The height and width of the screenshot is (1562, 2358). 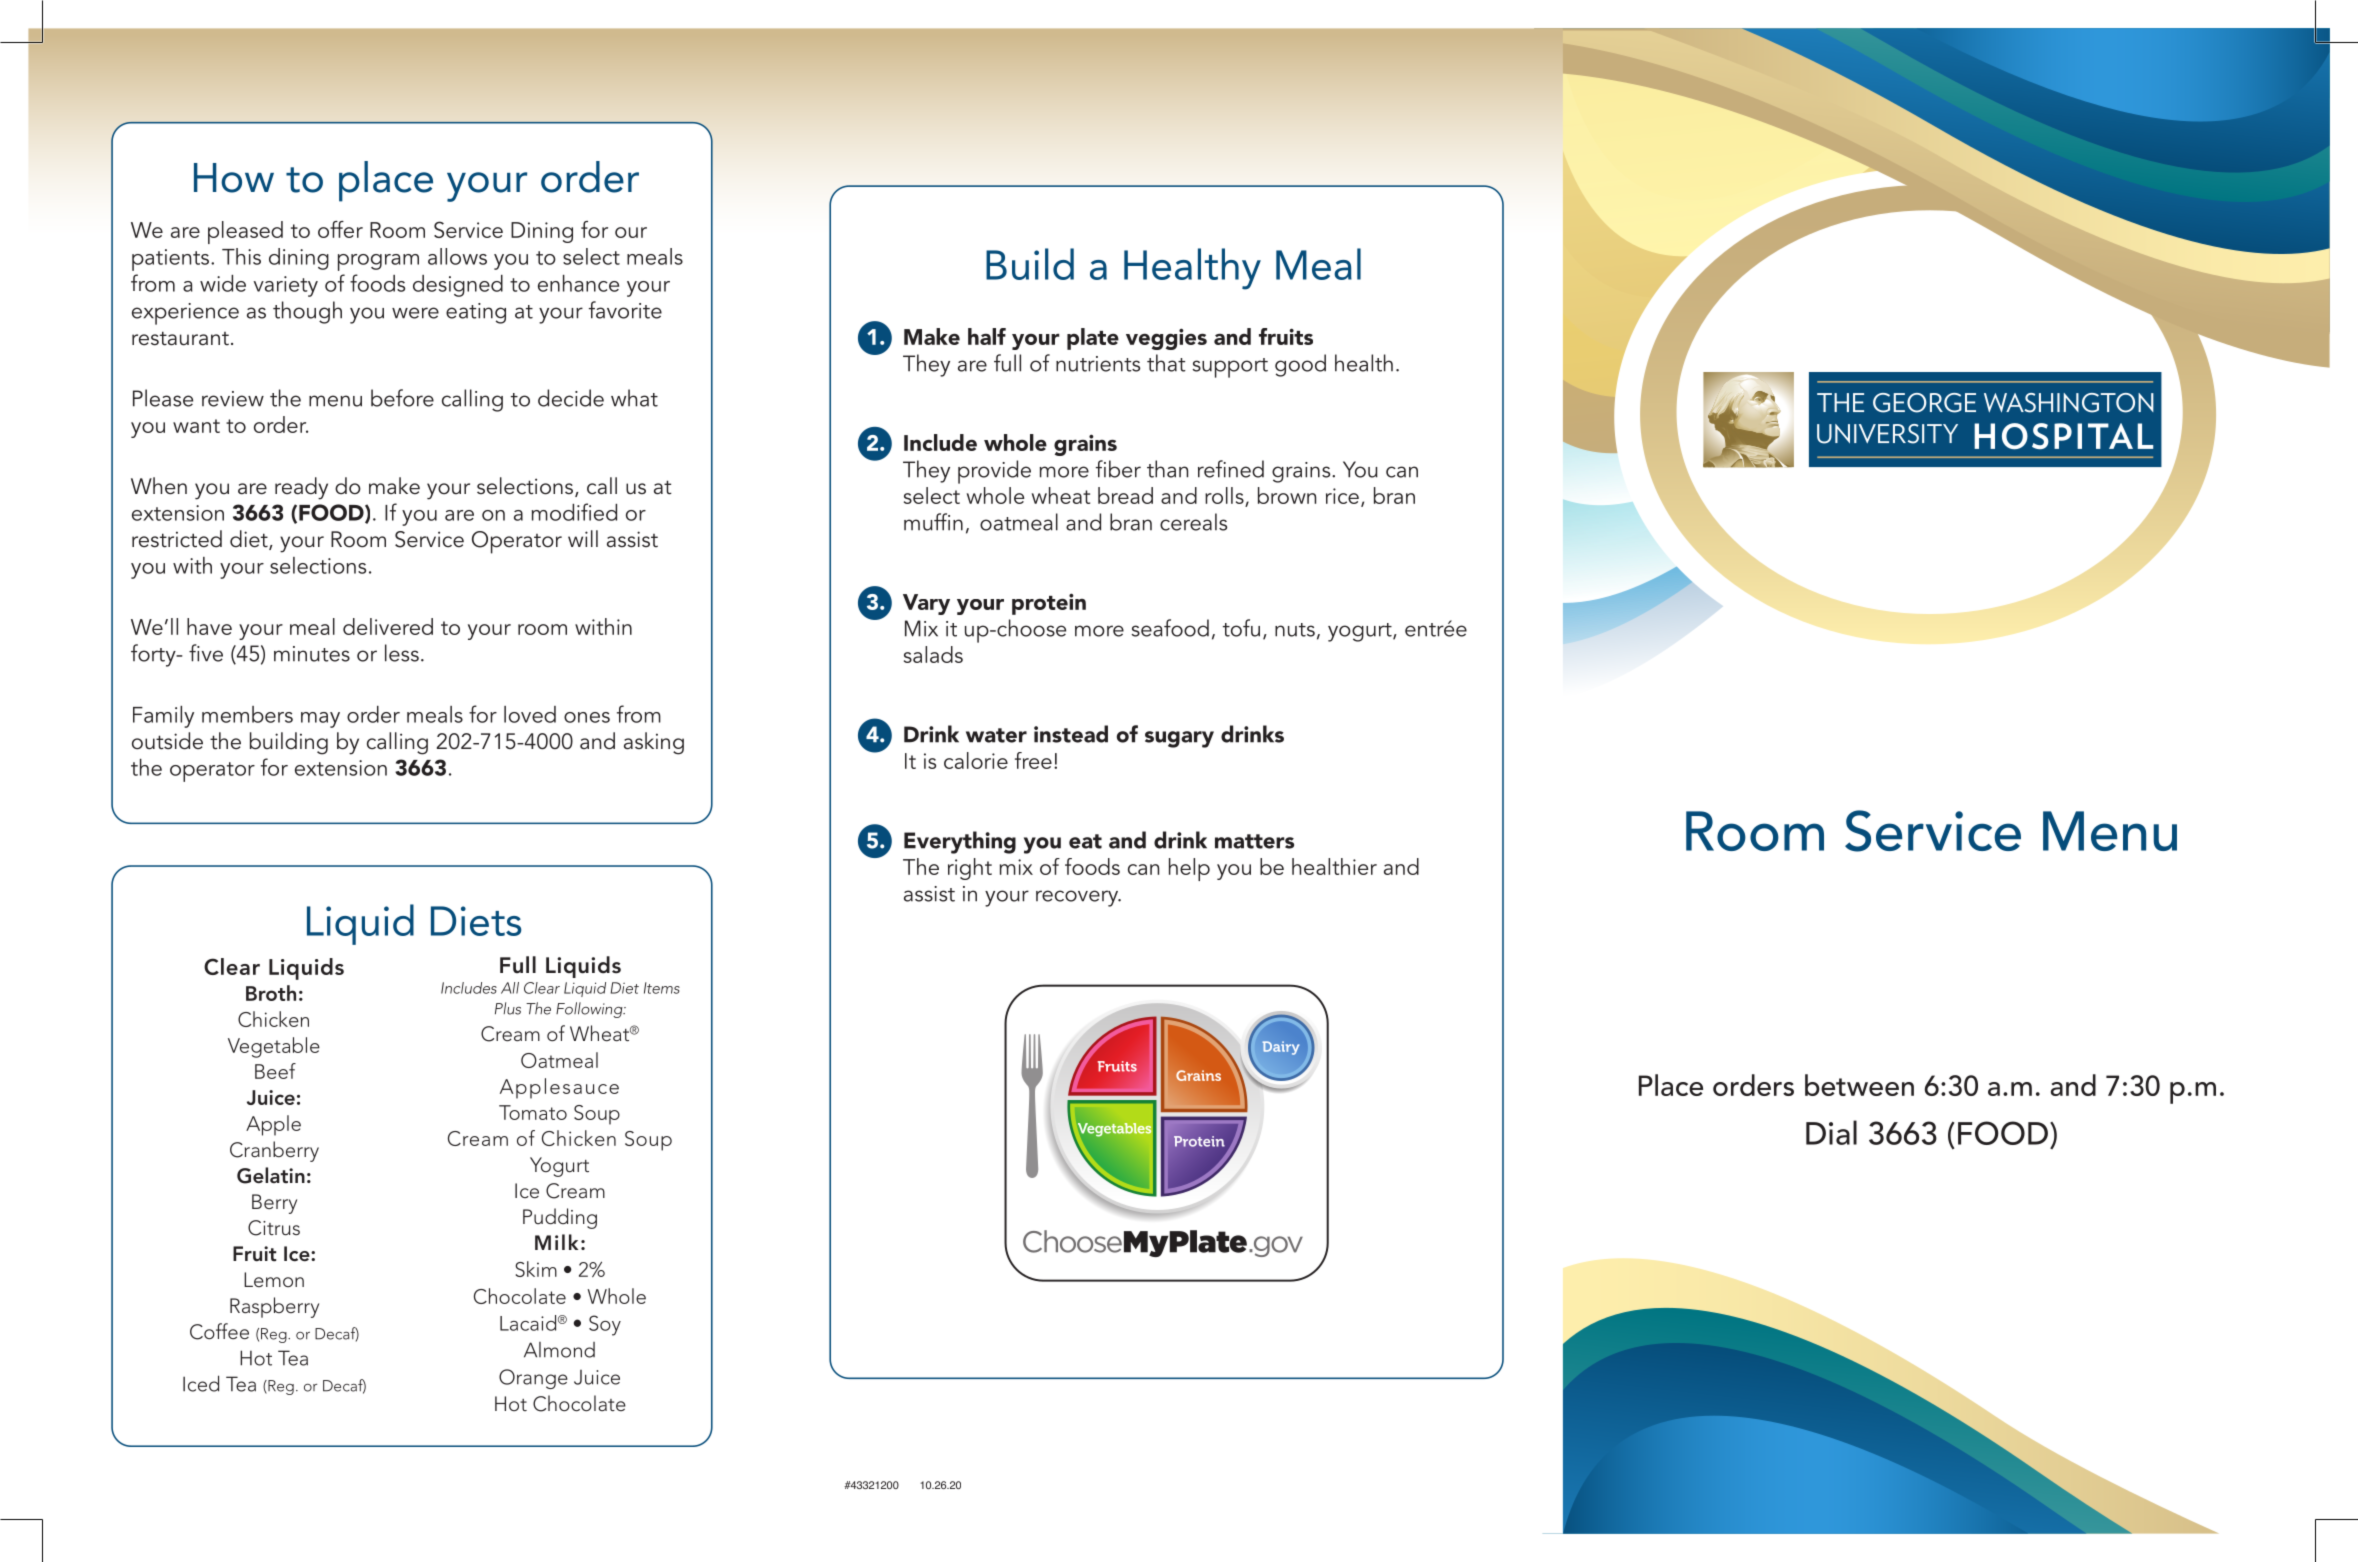 I want to click on free, so click(x=1033, y=760).
